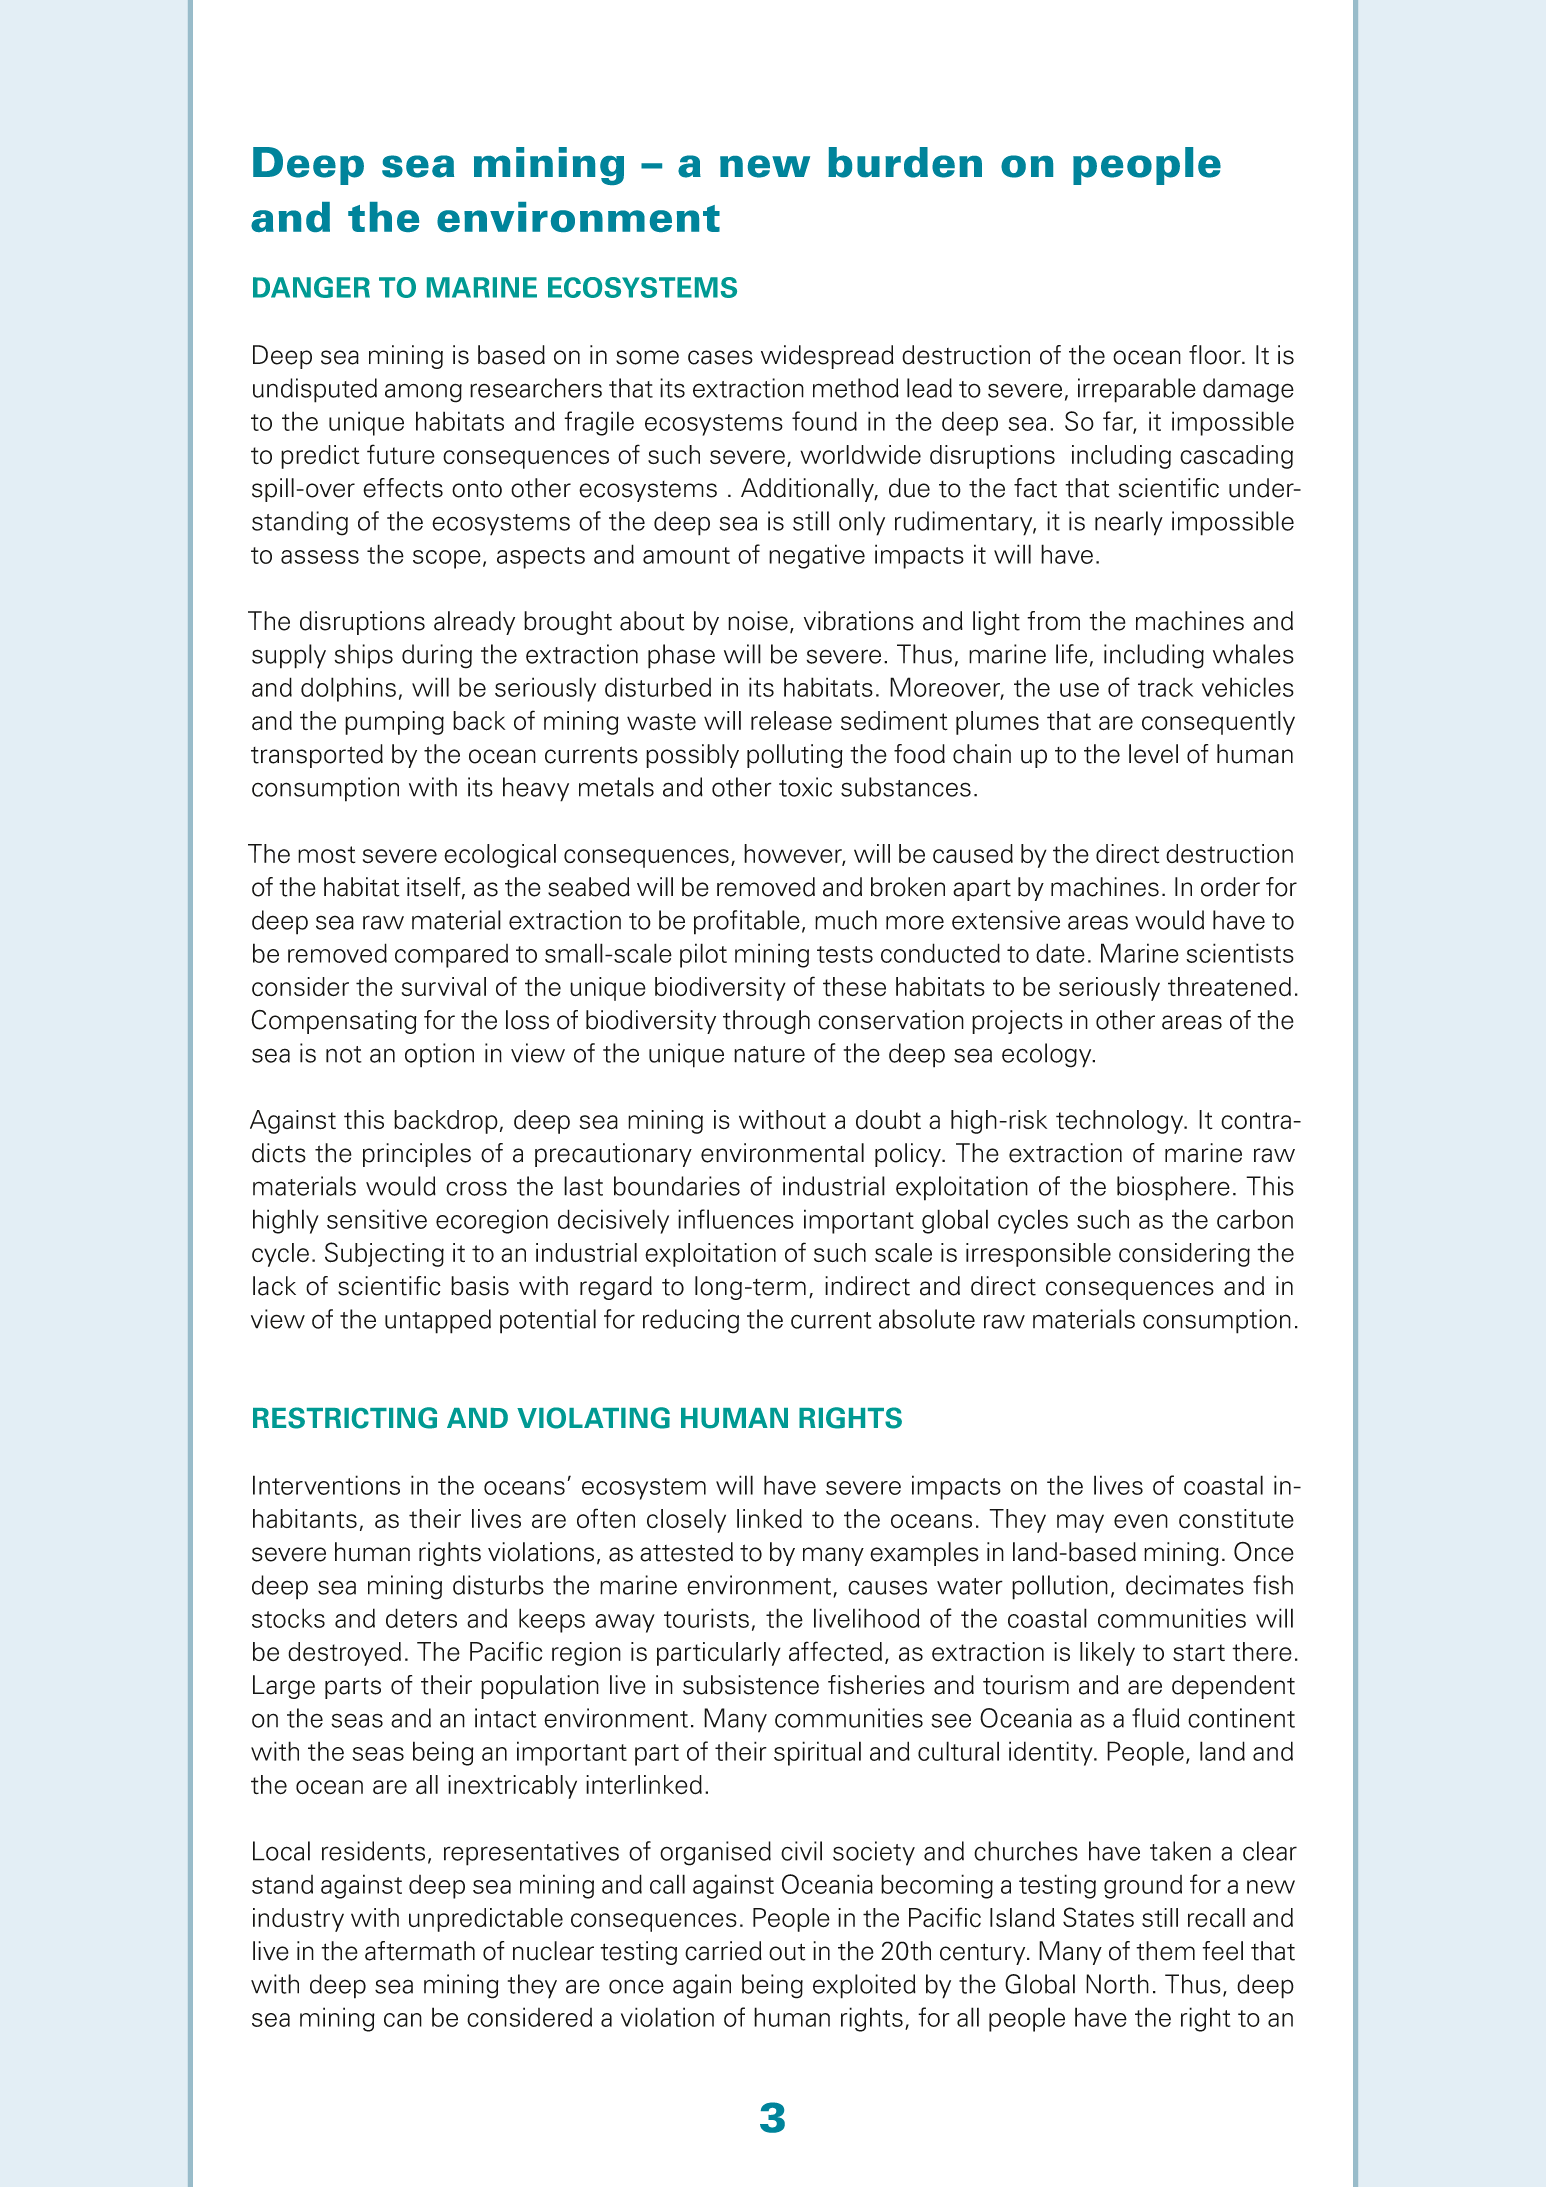 The image size is (1546, 2187). Describe the element at coordinates (403, 2020) in the screenshot. I see `can` at that location.
